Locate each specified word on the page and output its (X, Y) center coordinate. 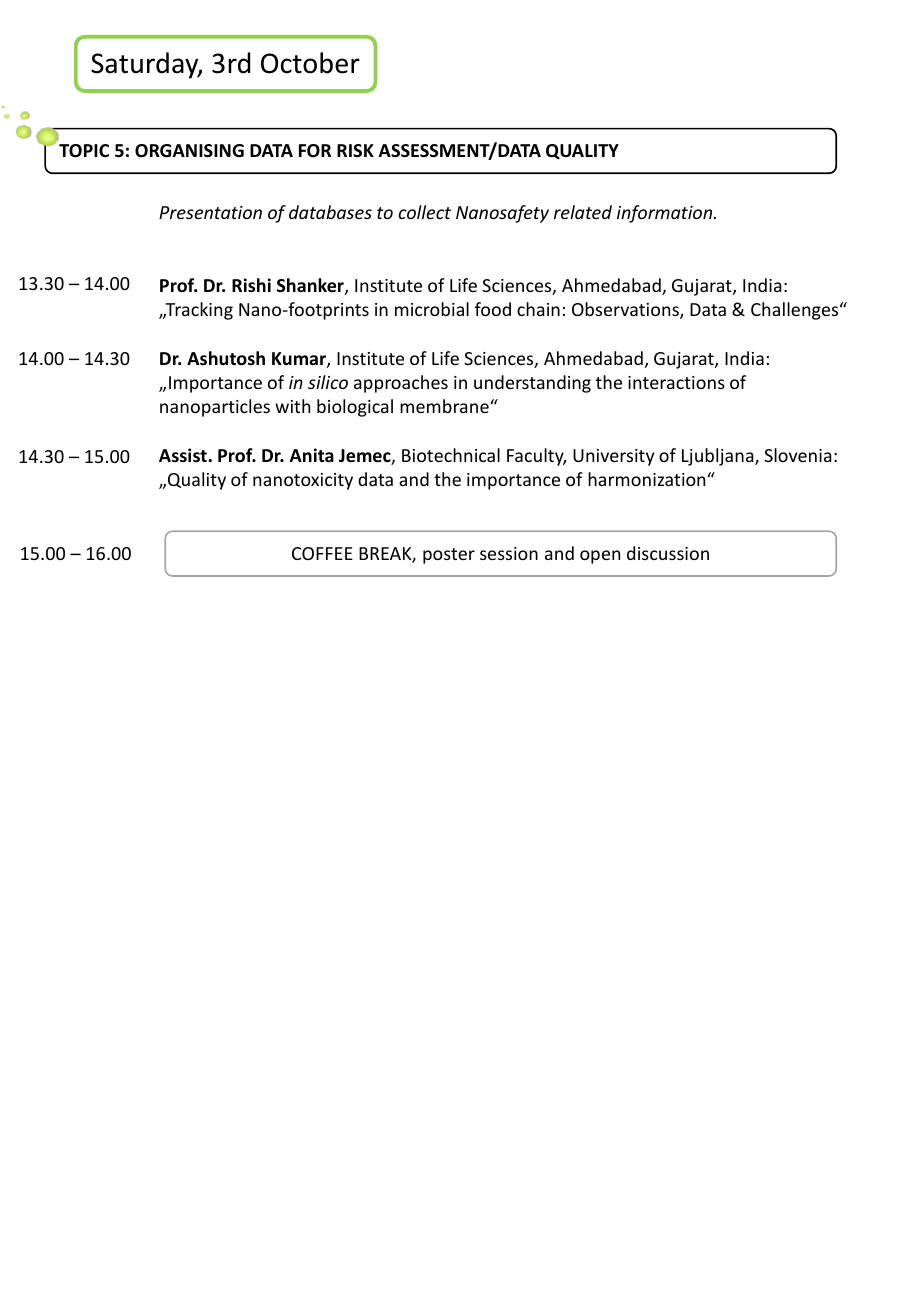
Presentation (210, 212)
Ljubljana (719, 457)
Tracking (198, 311)
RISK (355, 150)
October (310, 63)
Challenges (796, 311)
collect (424, 212)
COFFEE (322, 553)
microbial (432, 309)
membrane (444, 406)
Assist (184, 455)
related (583, 212)
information (666, 214)
